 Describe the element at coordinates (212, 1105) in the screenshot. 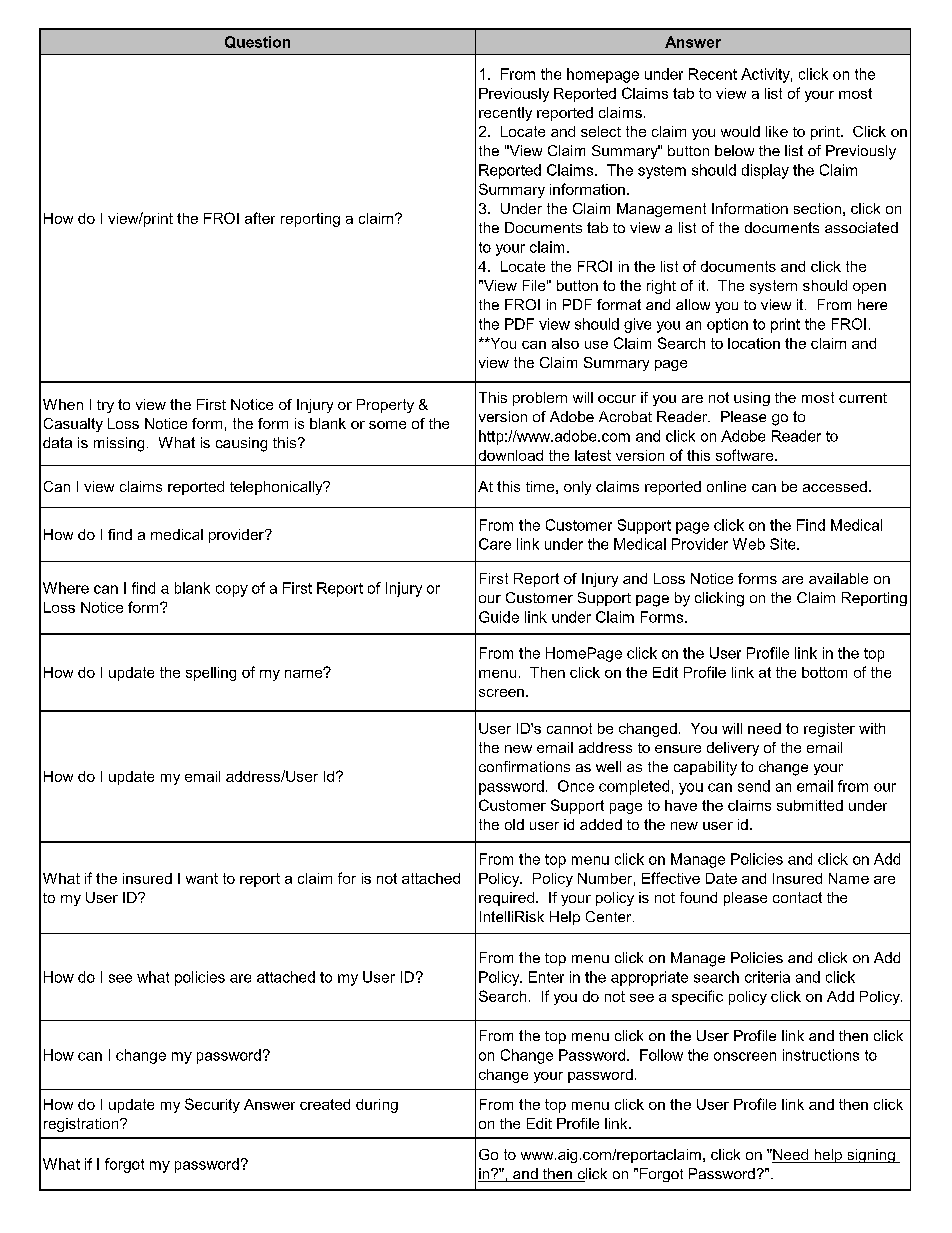

I see `Security` at that location.
